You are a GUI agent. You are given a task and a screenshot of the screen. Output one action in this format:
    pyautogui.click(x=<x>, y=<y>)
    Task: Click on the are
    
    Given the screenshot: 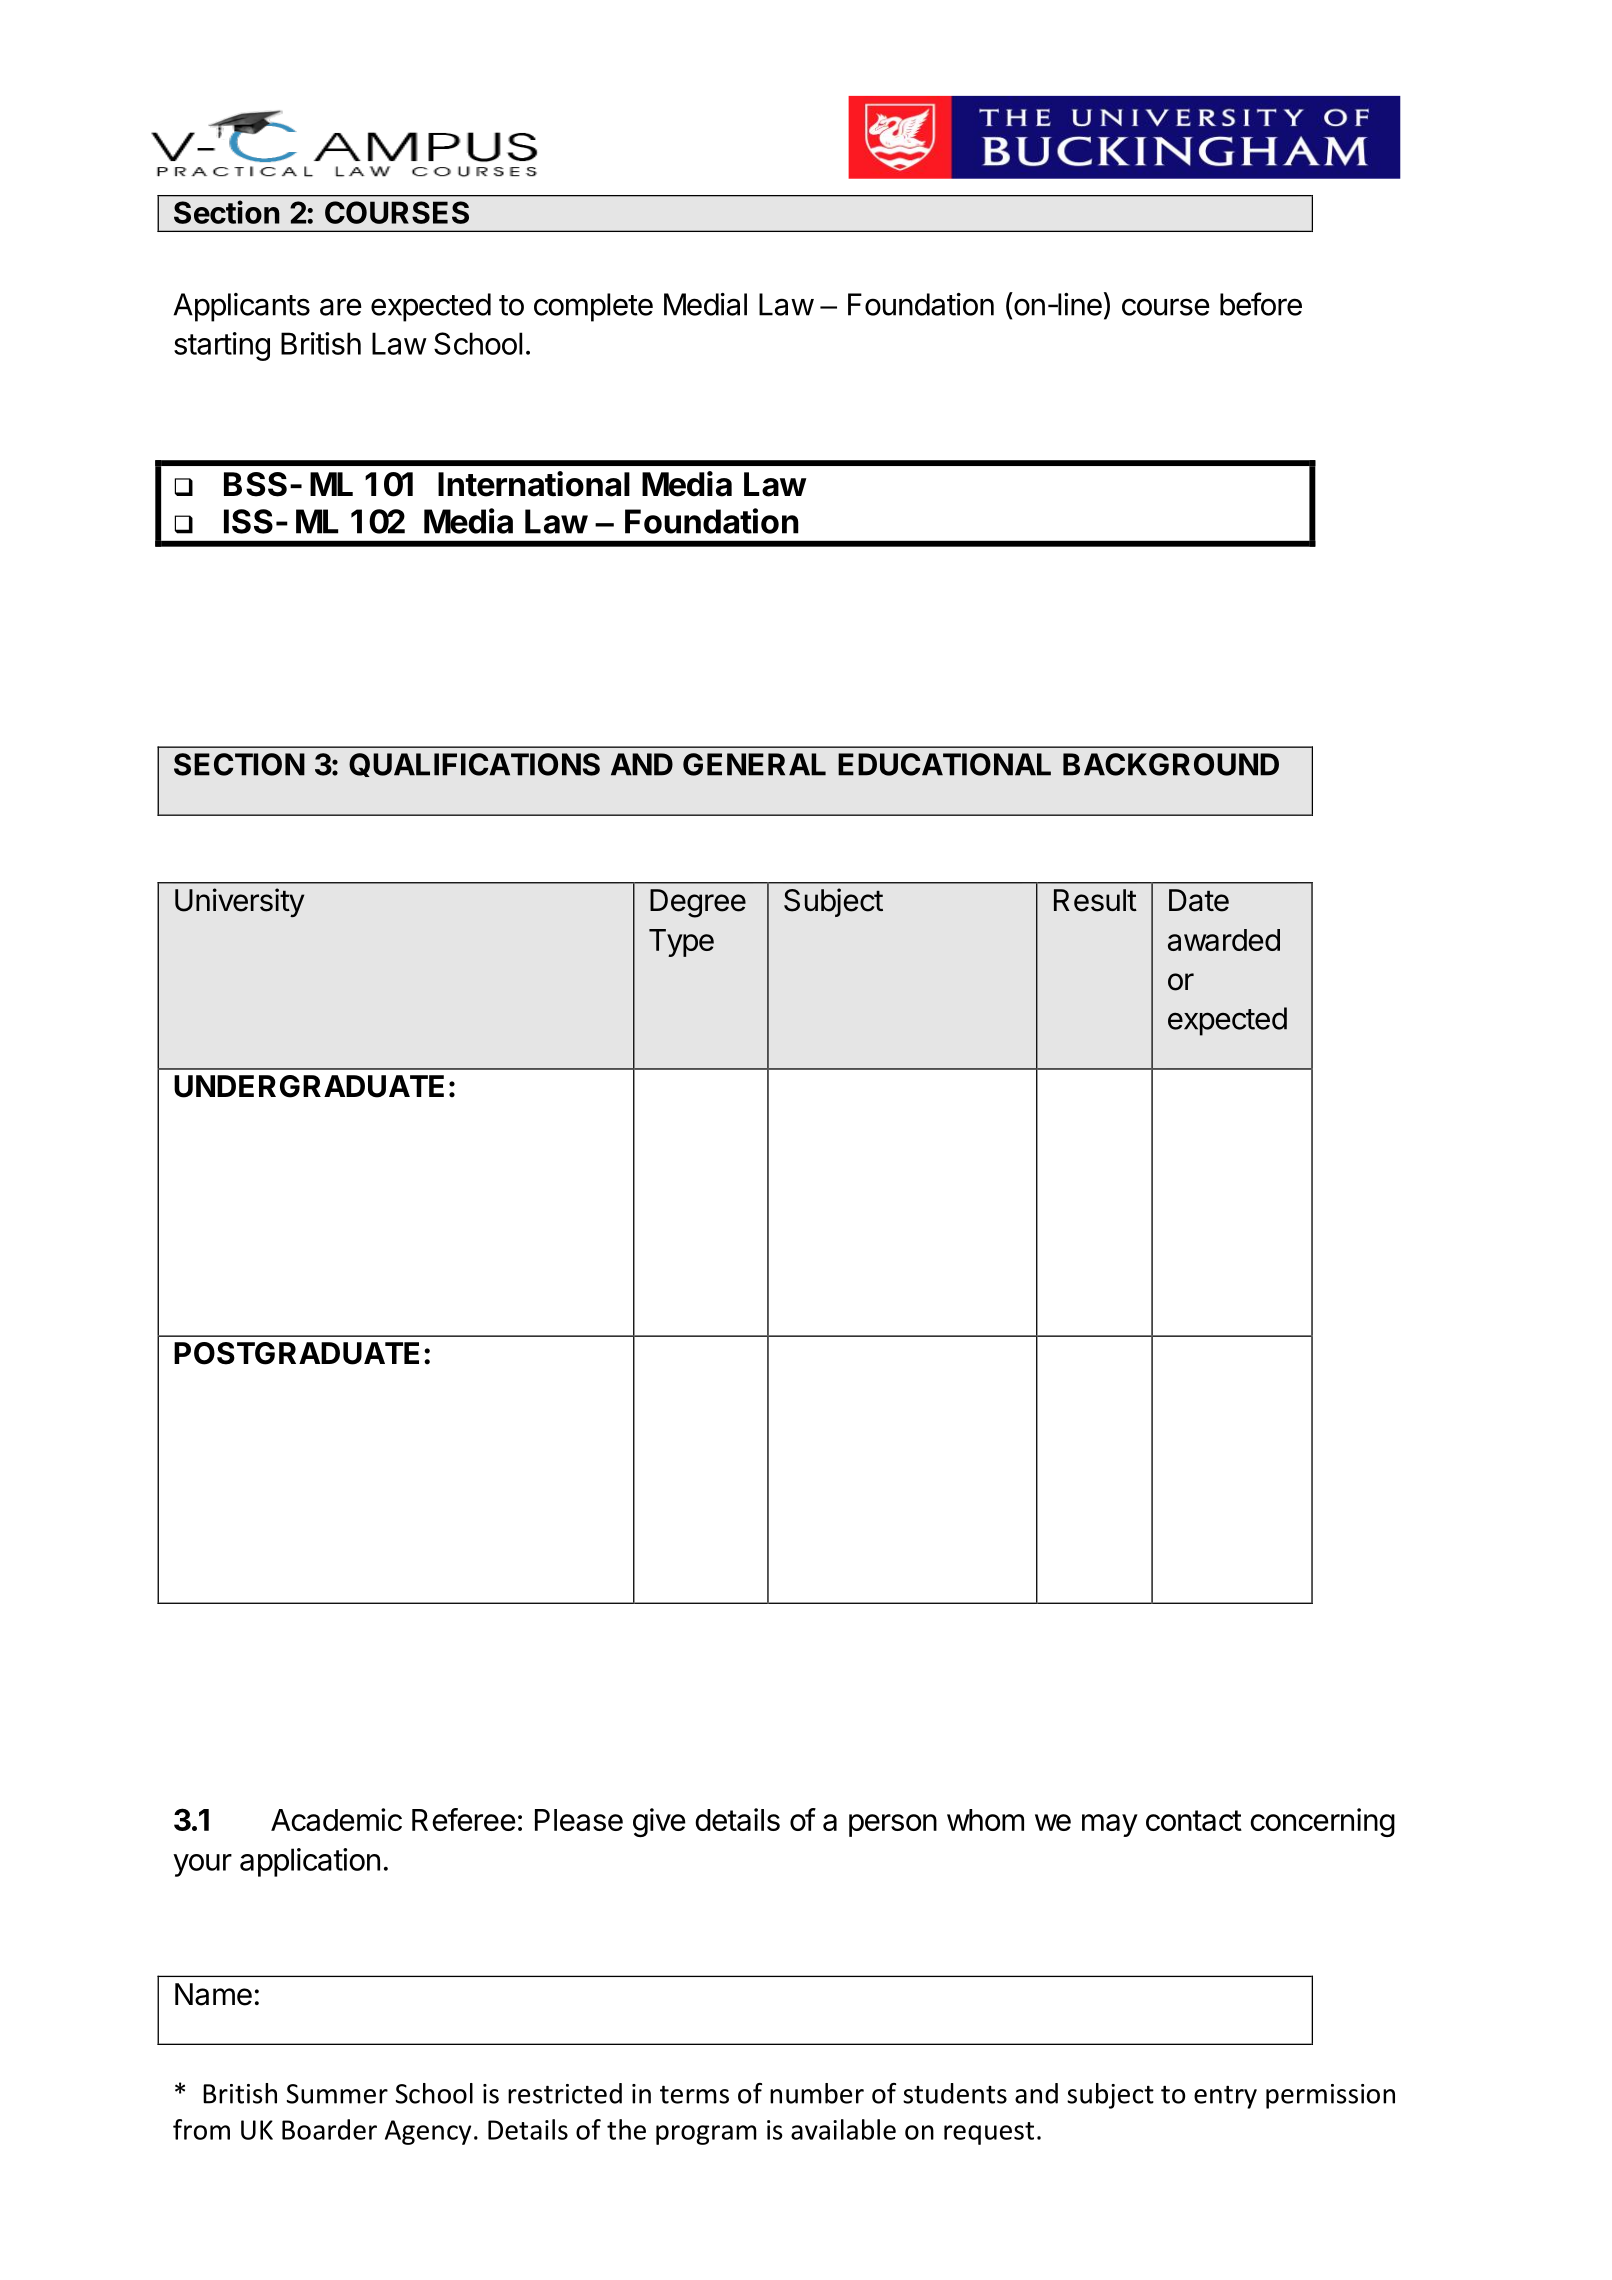 What is the action you would take?
    pyautogui.click(x=341, y=307)
